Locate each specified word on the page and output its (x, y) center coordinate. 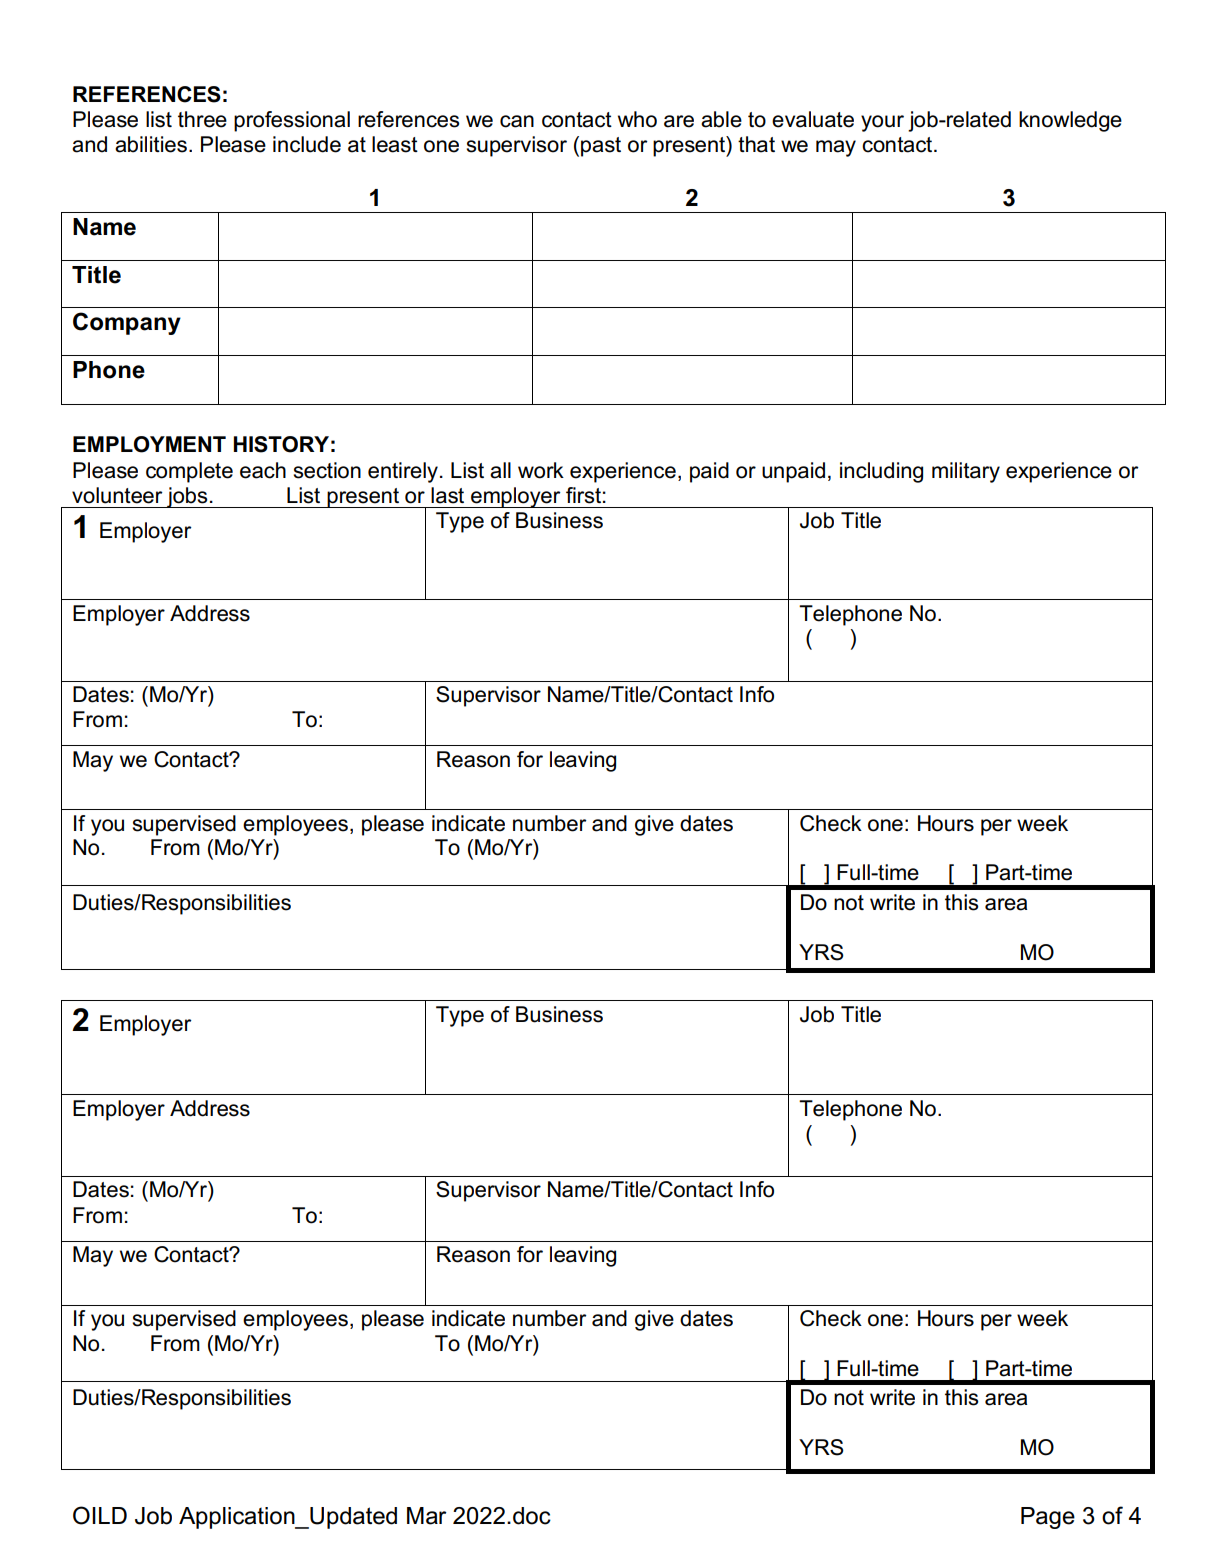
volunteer (117, 495)
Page (1048, 1518)
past (601, 147)
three (202, 119)
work (541, 470)
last (447, 495)
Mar (427, 1516)
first (583, 495)
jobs (187, 497)
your (882, 123)
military (966, 472)
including (881, 472)
